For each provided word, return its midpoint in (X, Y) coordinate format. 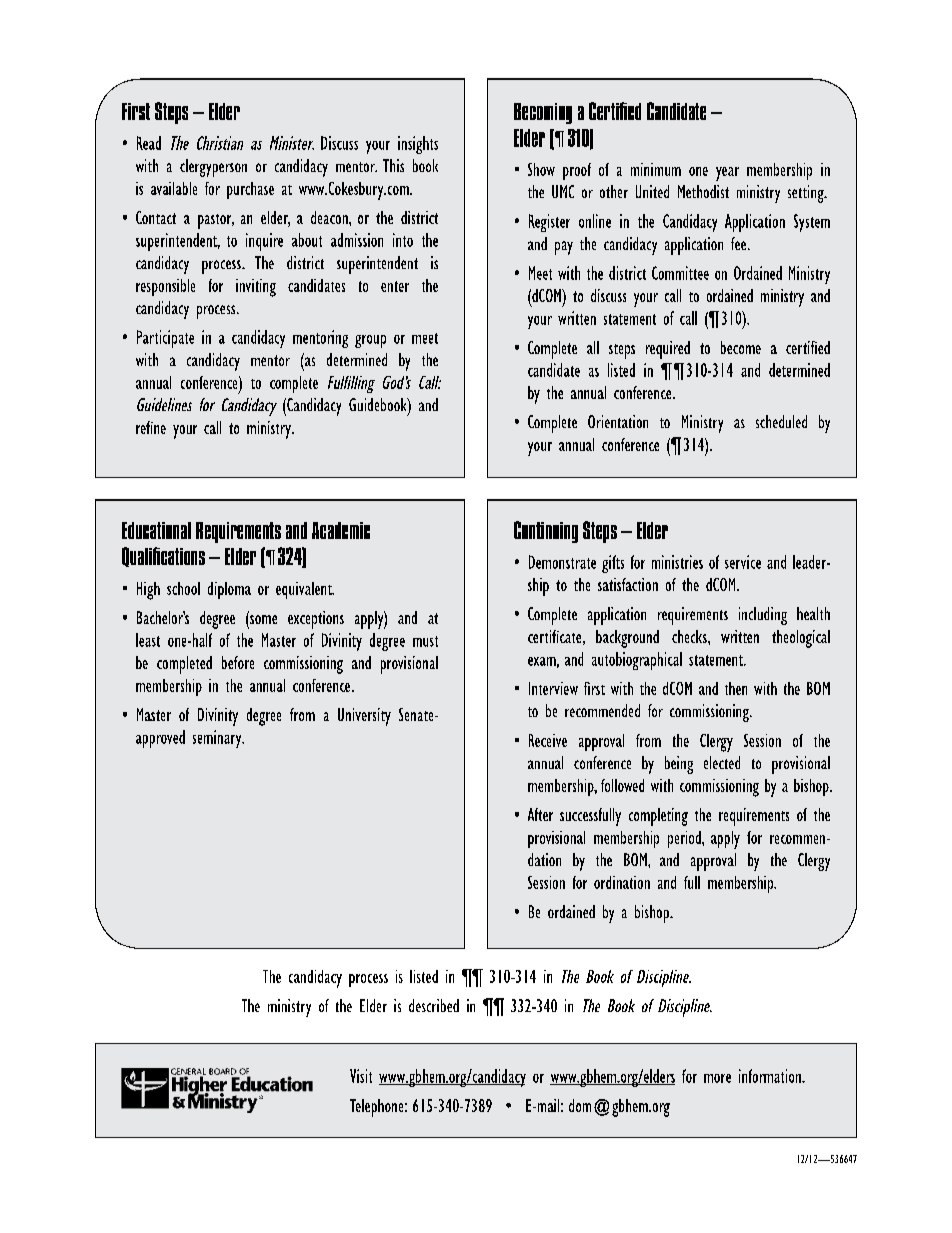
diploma (229, 590)
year (727, 174)
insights (418, 145)
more (717, 1078)
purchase (250, 190)
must (425, 641)
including (763, 616)
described (434, 1005)
